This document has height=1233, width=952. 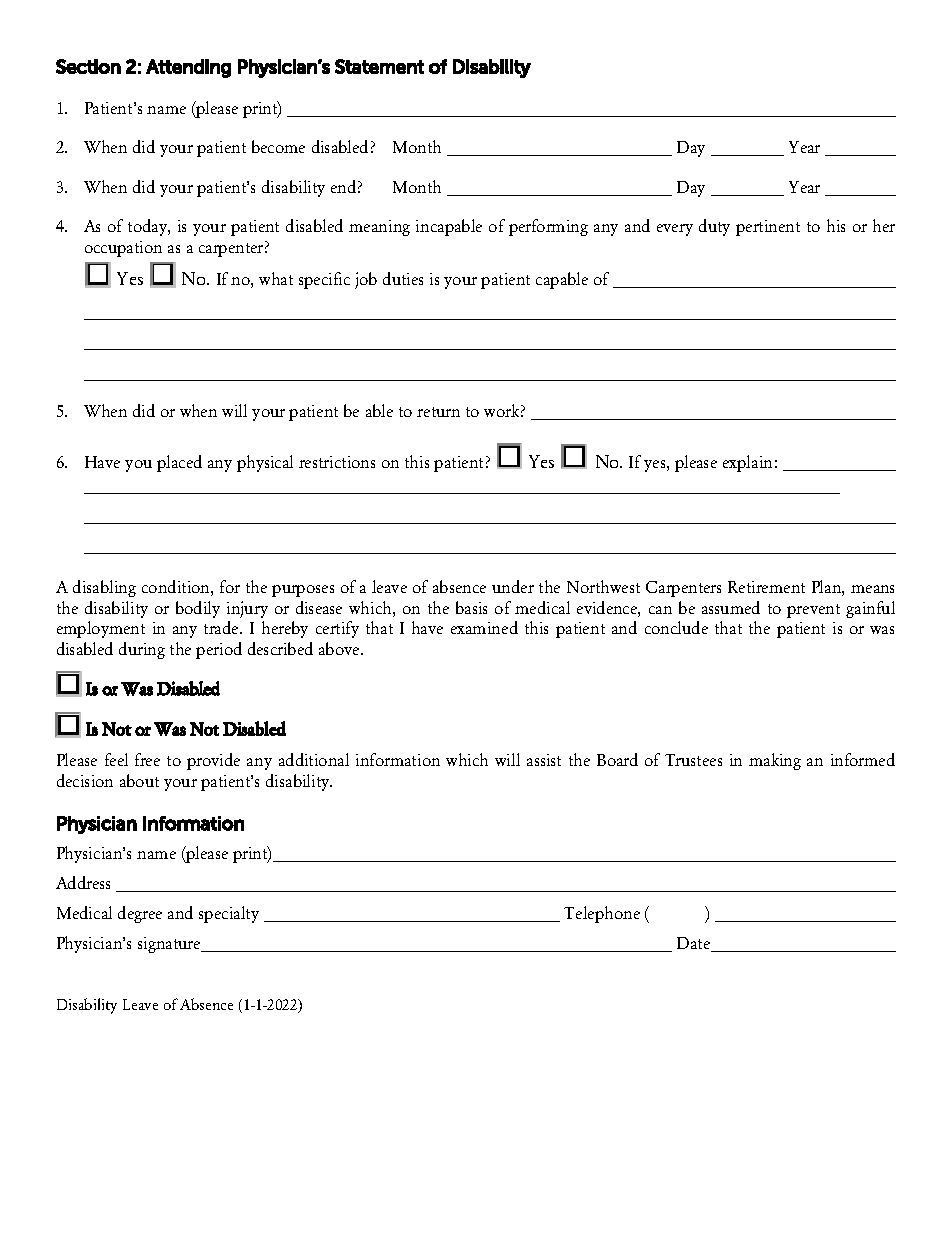 What do you see at coordinates (179, 463) in the document?
I see `placed` at bounding box center [179, 463].
